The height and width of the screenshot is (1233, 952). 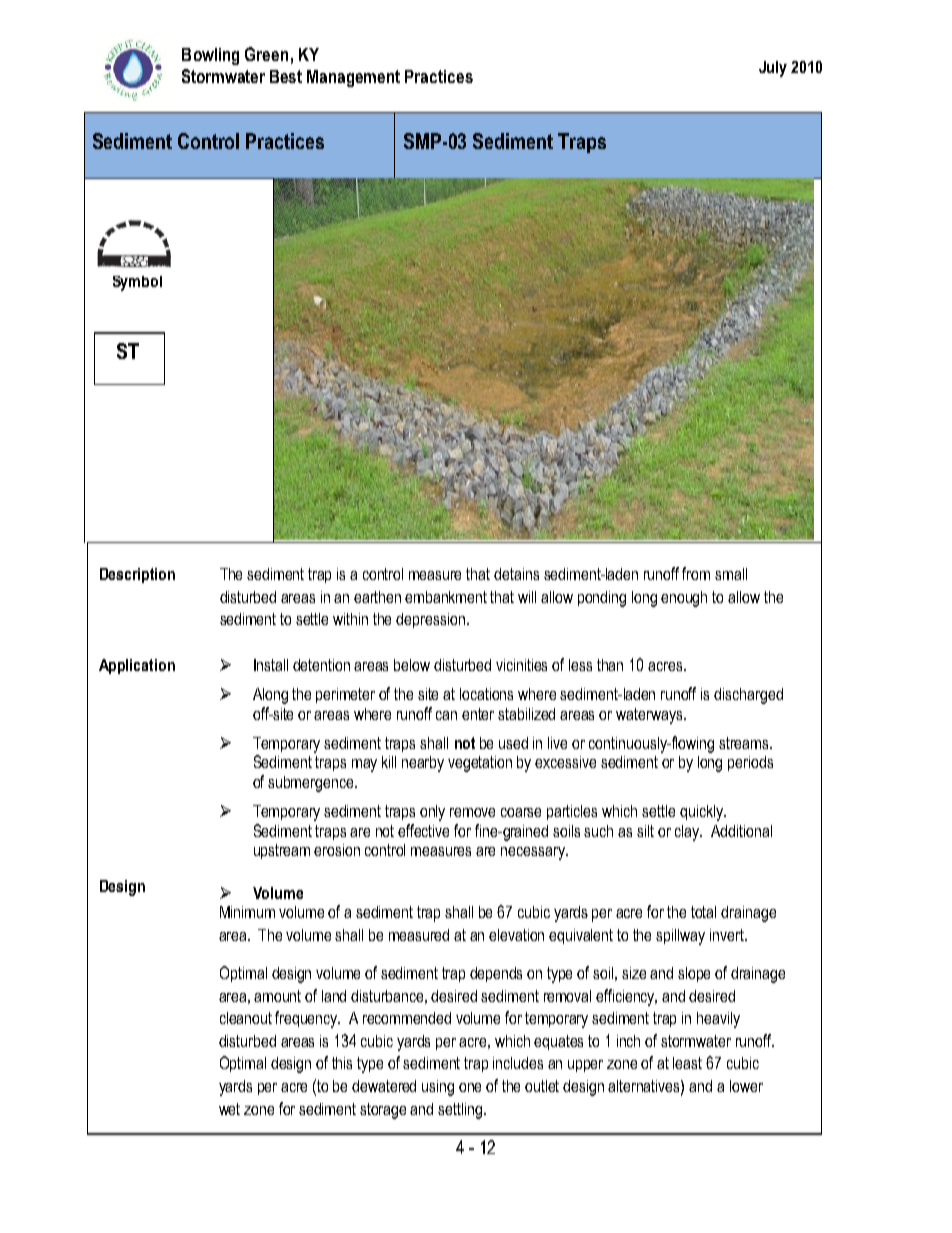 I want to click on embankment, so click(x=446, y=597).
